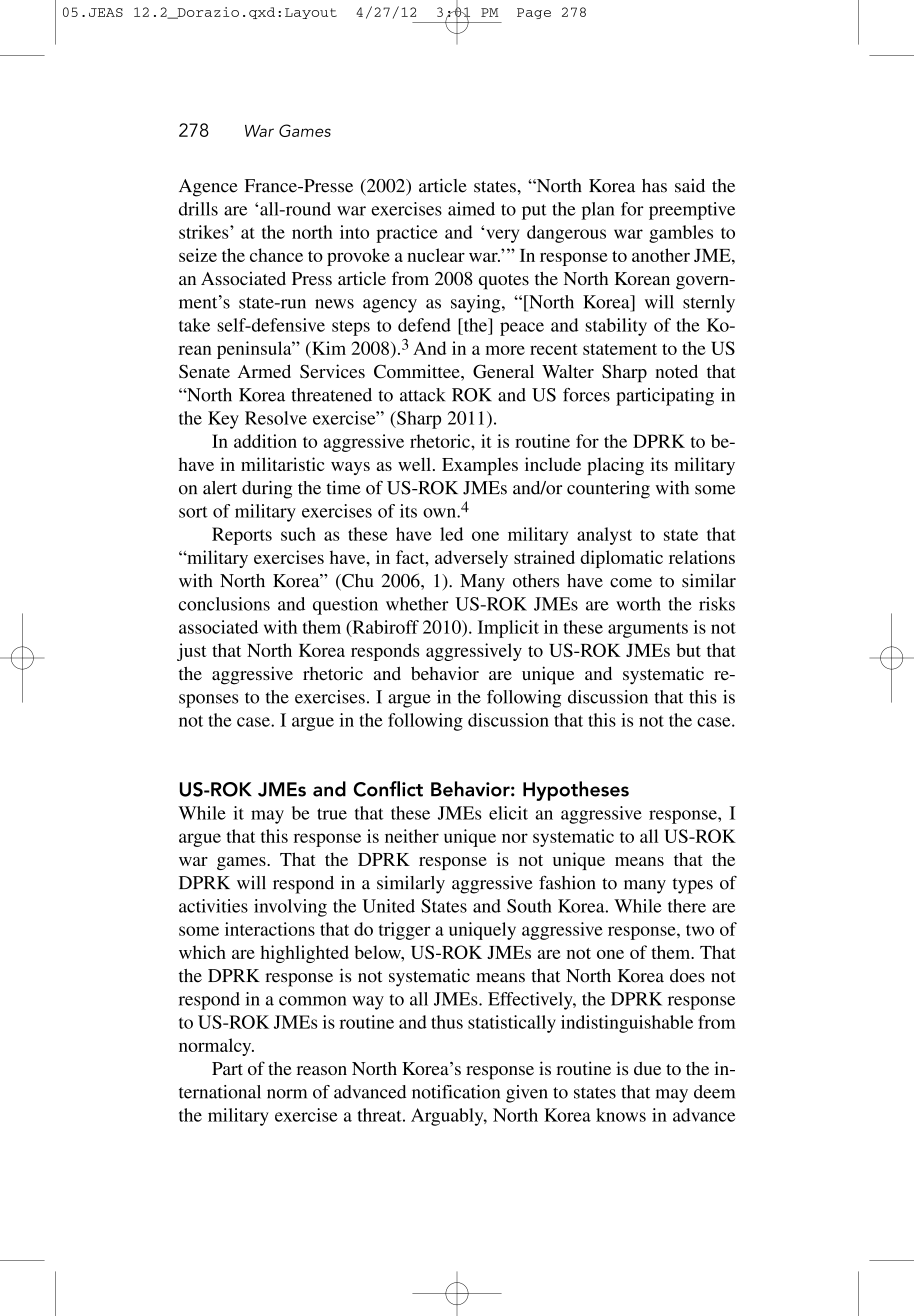 The width and height of the screenshot is (914, 1316). I want to click on Examples, so click(480, 466).
